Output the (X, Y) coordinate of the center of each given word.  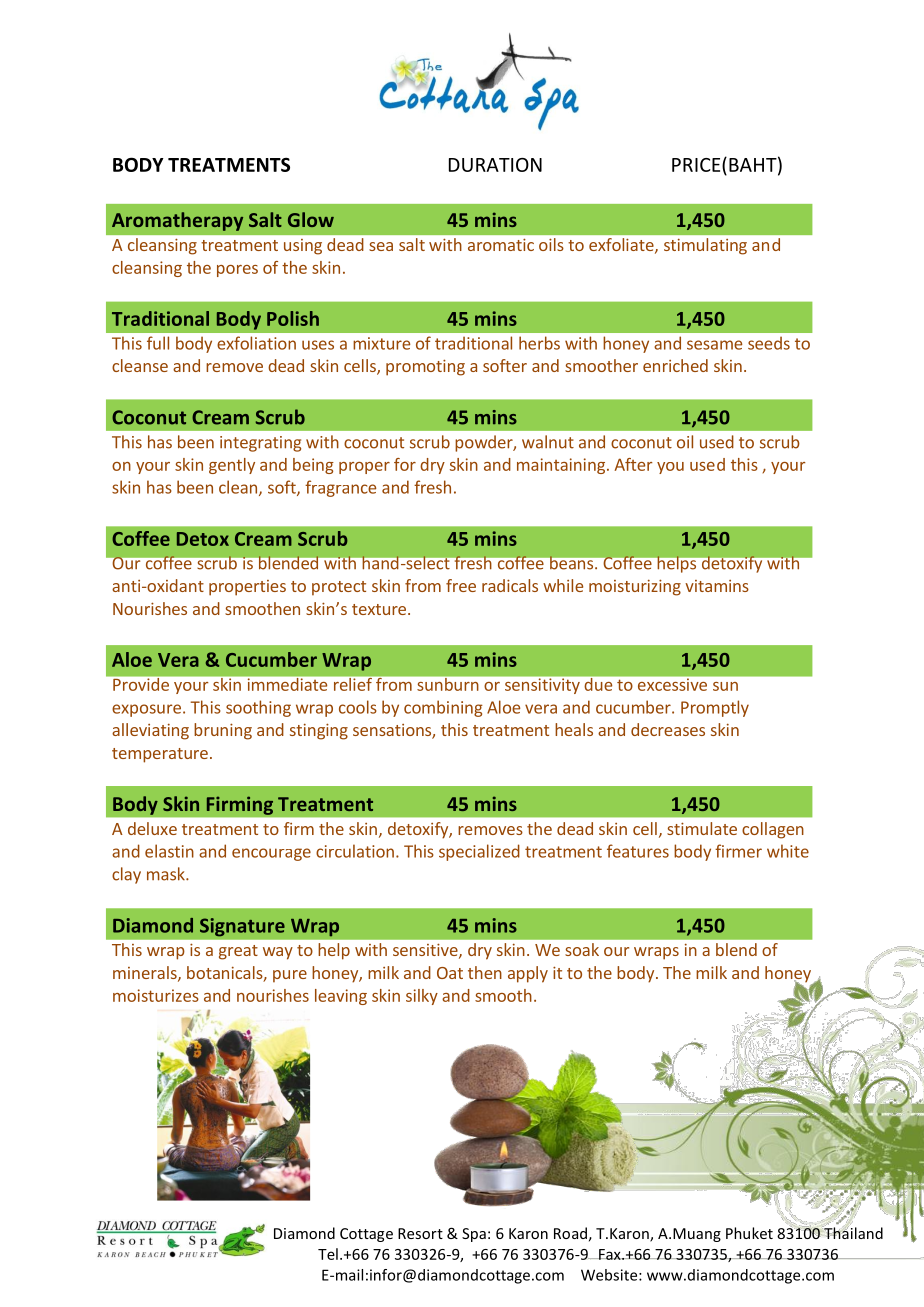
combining (443, 708)
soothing (258, 708)
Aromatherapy (177, 221)
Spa (474, 1235)
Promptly (715, 708)
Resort (420, 1233)
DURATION (495, 165)
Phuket (749, 1233)
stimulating (705, 246)
